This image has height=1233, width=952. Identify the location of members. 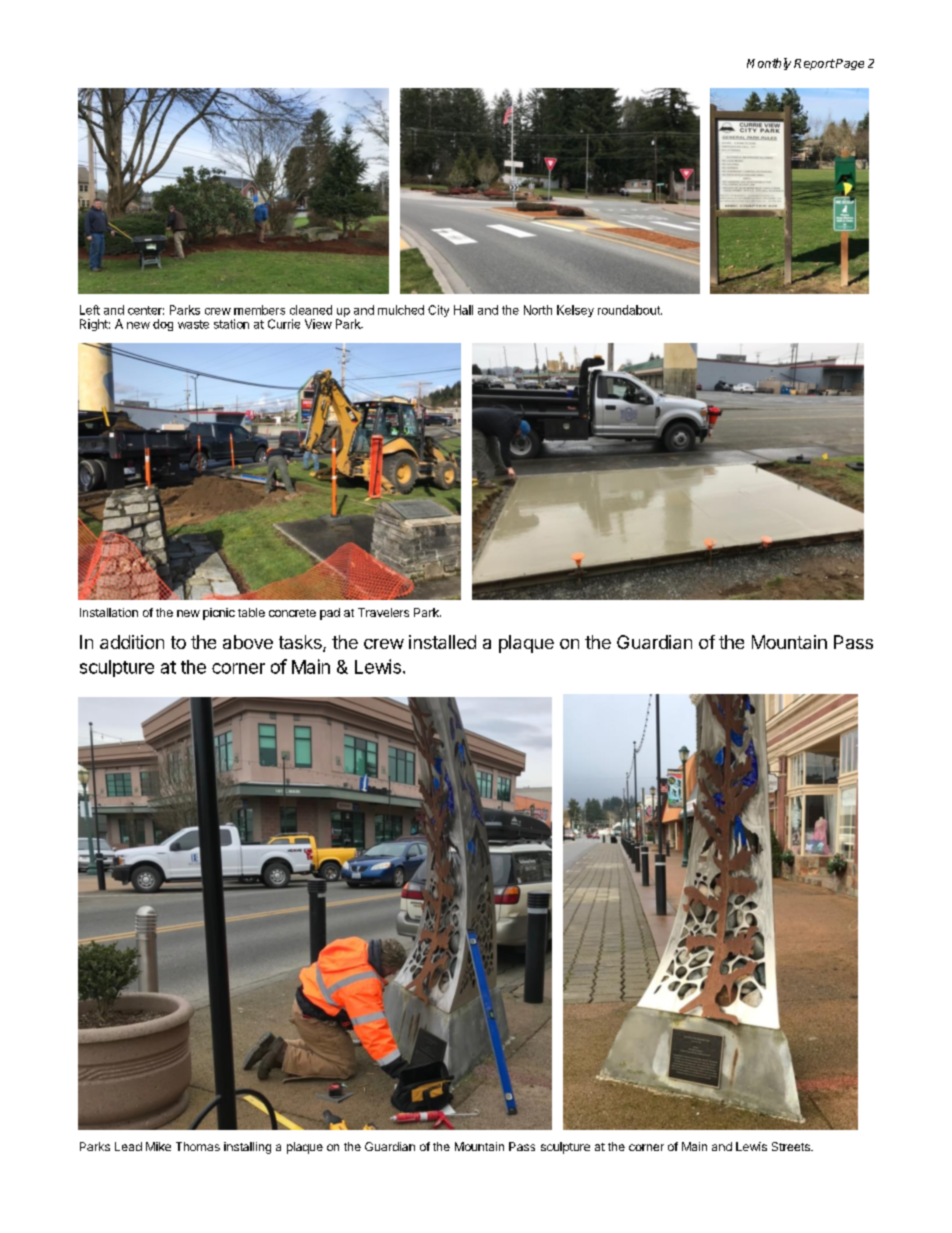
(259, 310).
